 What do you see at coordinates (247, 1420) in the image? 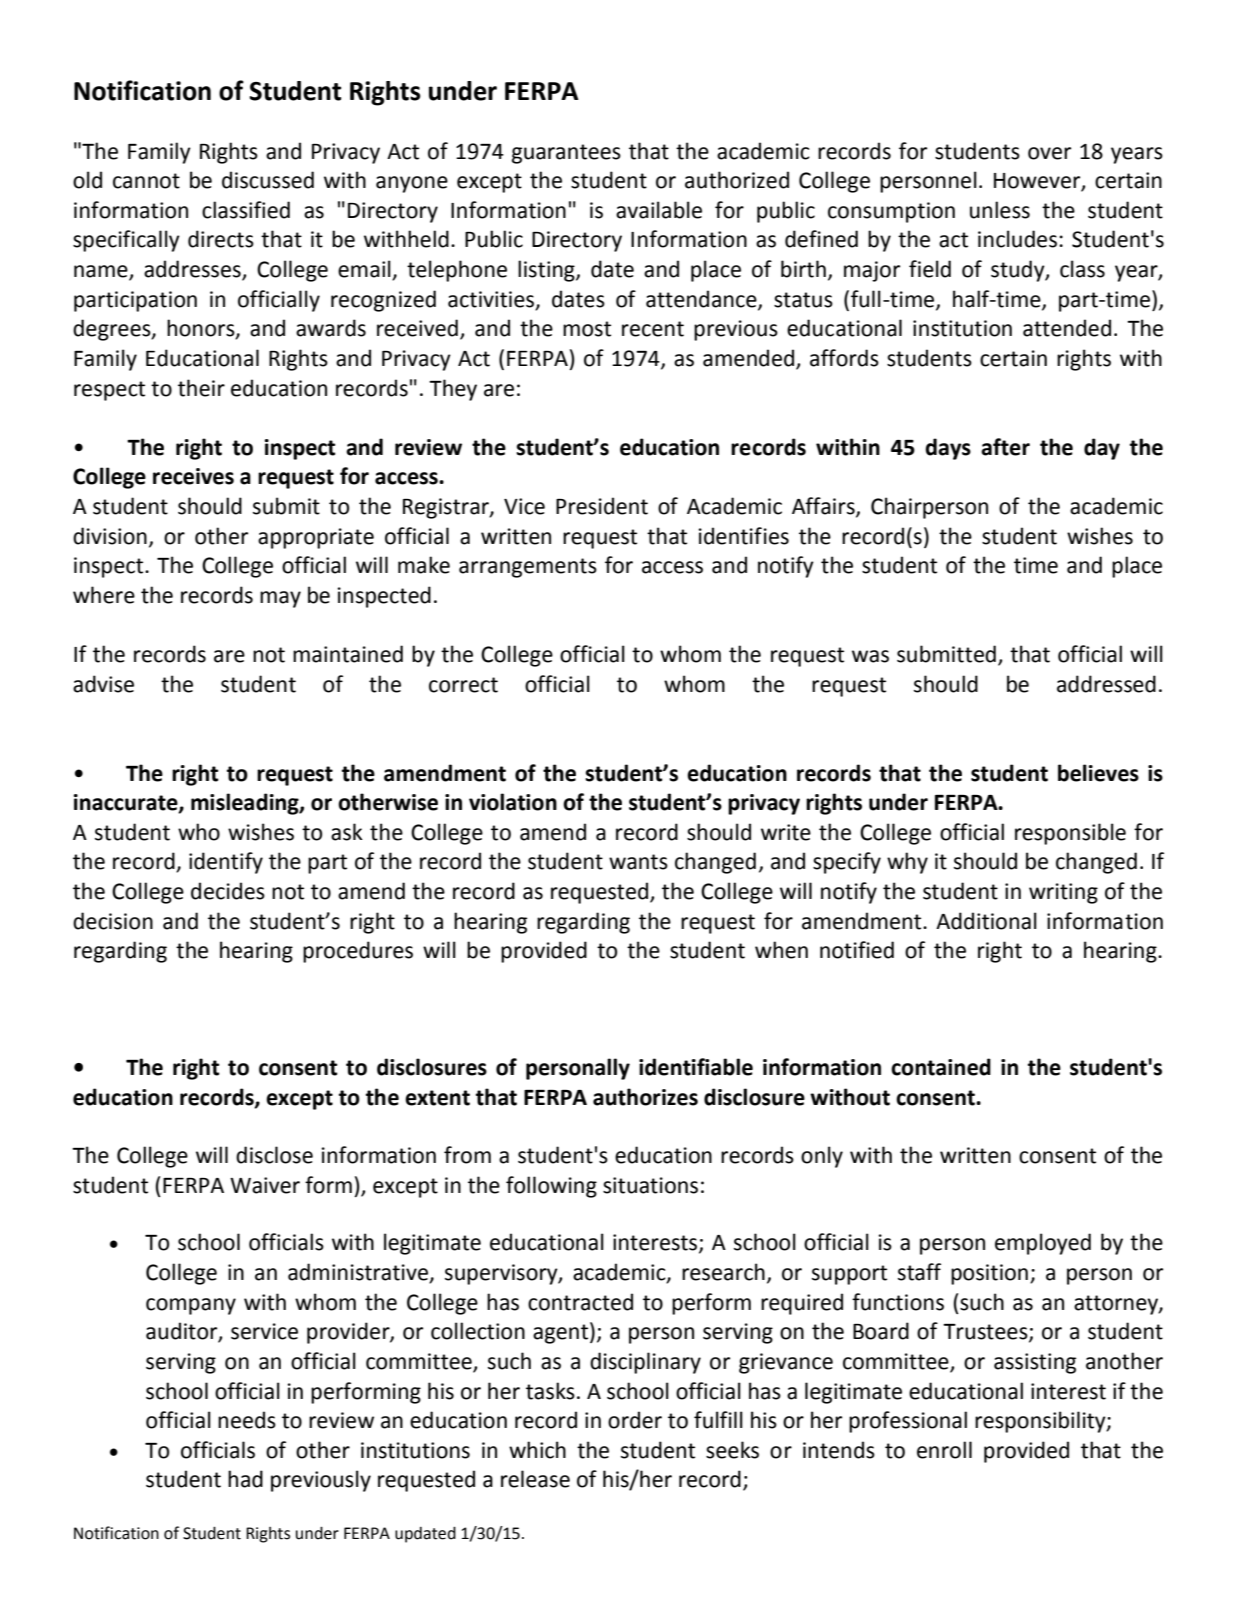
I see `needs` at bounding box center [247, 1420].
